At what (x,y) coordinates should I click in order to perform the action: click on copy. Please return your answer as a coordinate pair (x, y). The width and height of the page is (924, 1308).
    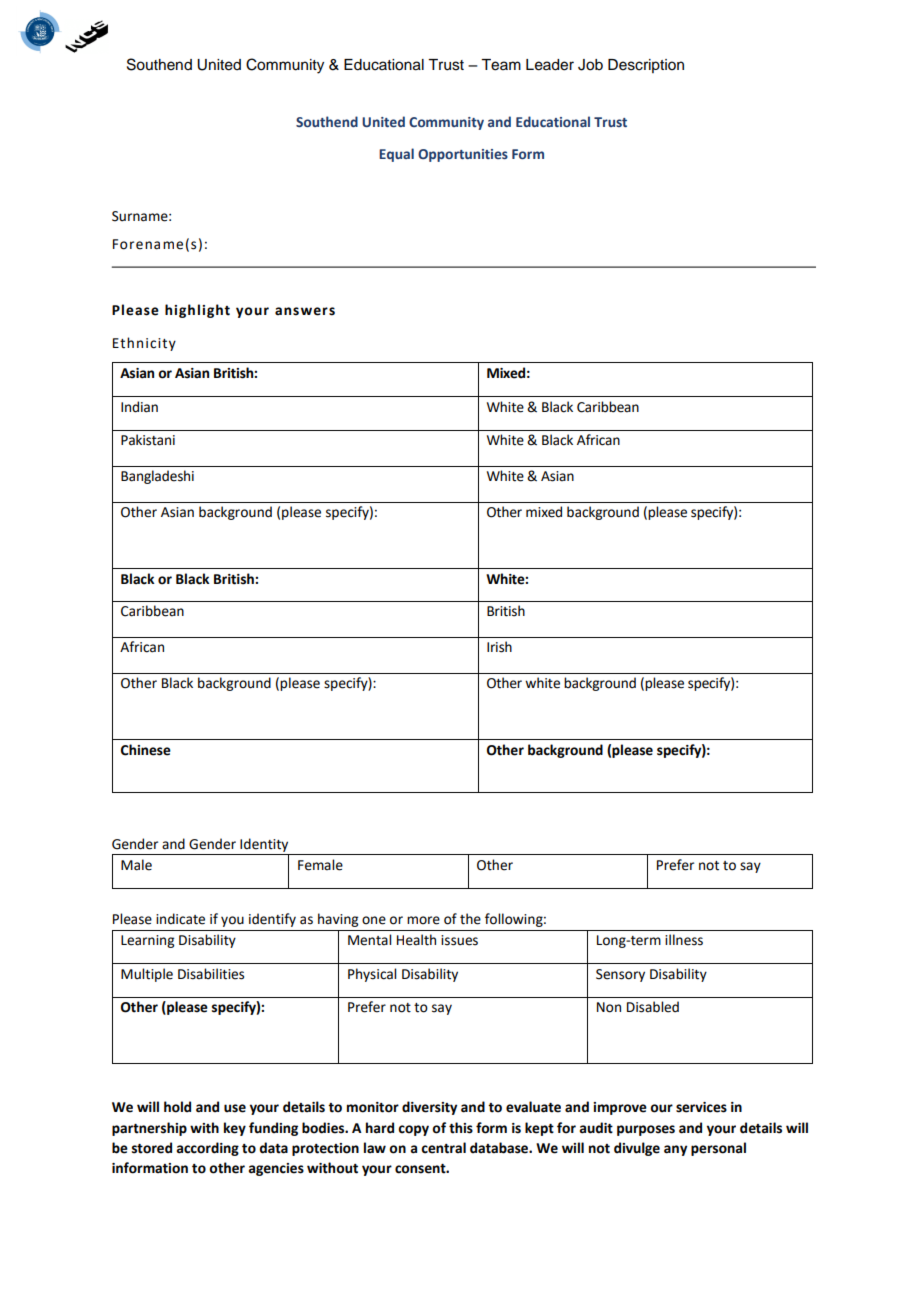
    Looking at the image, I should click on (413, 1130).
